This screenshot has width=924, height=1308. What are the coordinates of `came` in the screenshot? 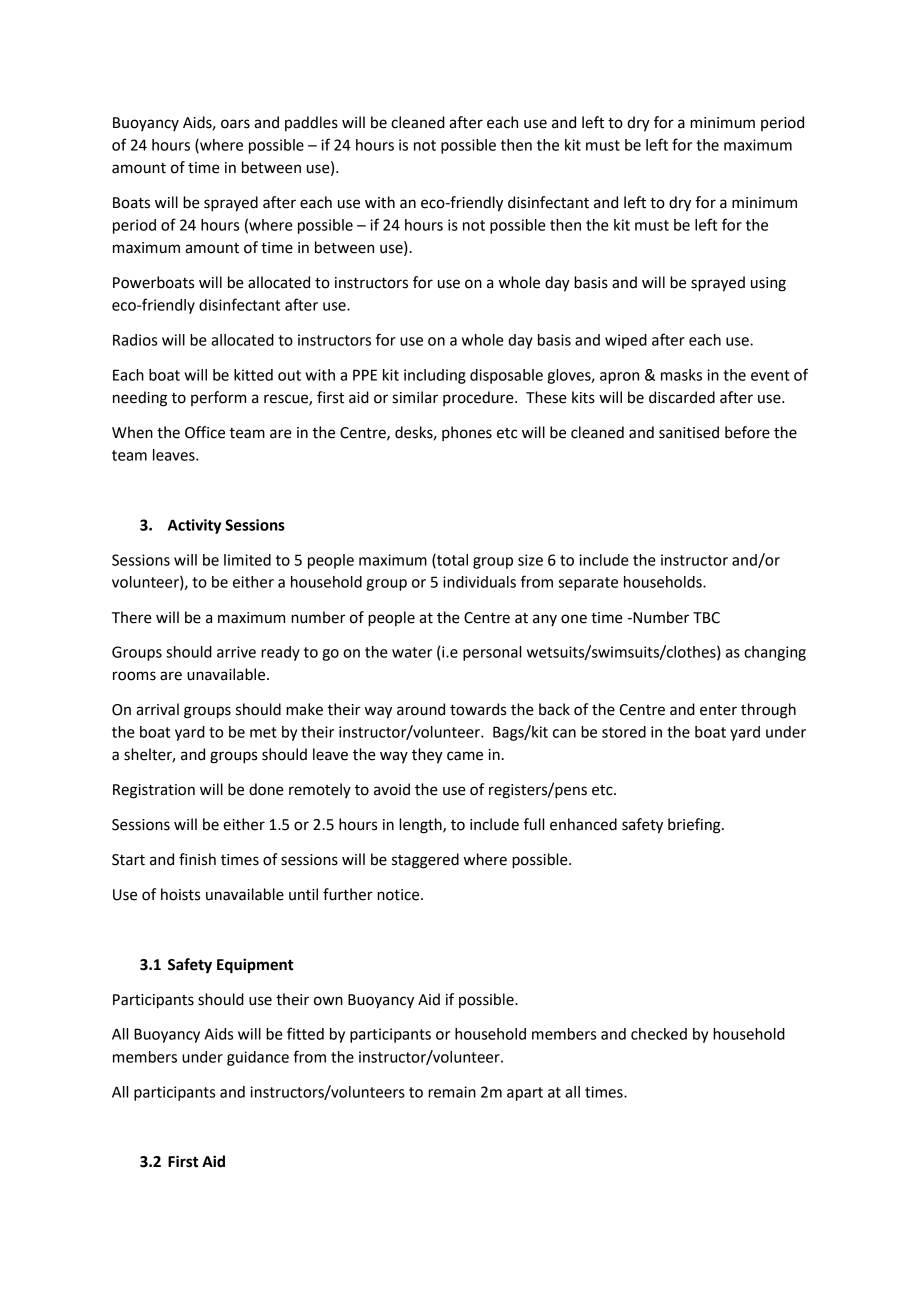 It's located at (465, 756).
